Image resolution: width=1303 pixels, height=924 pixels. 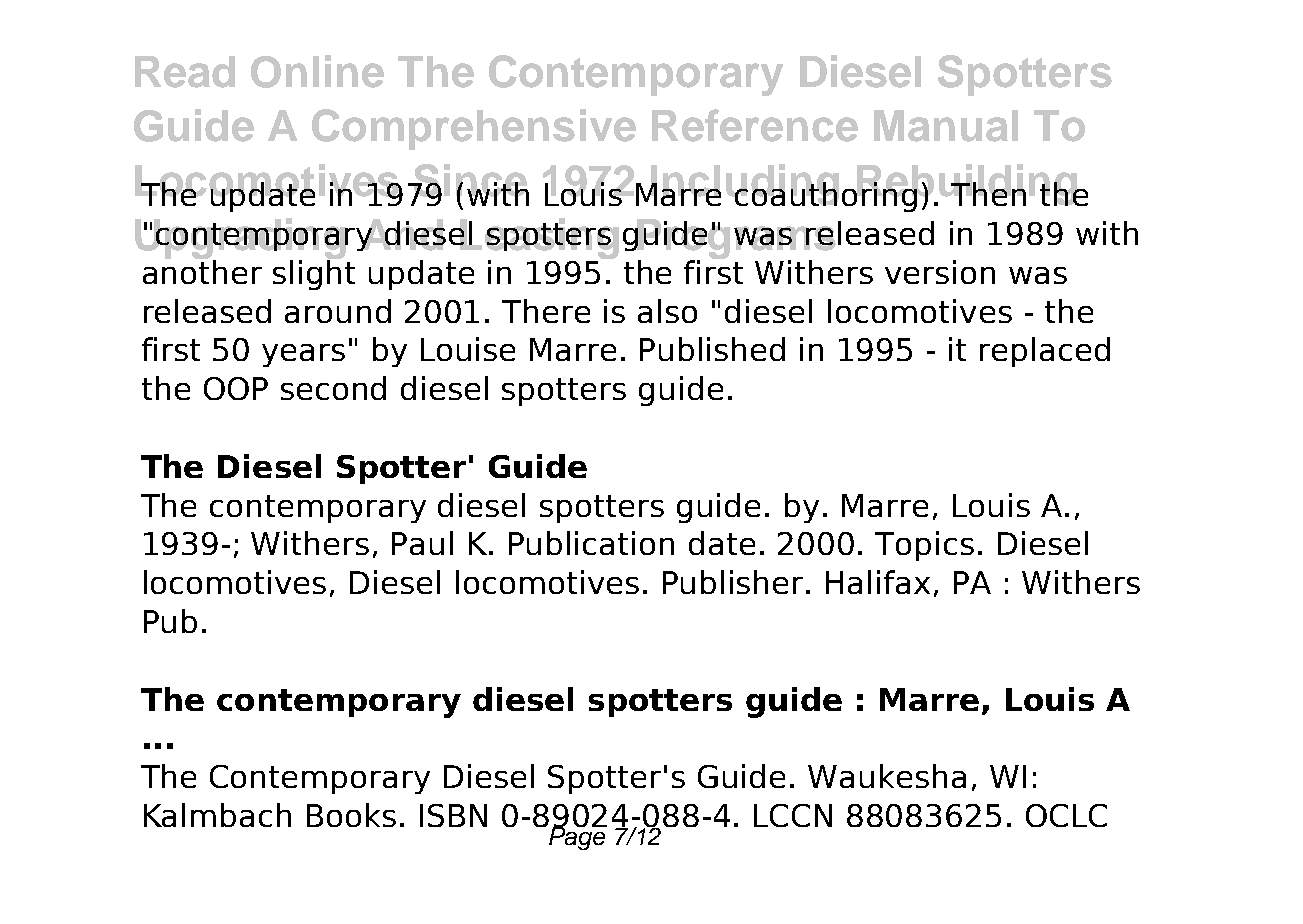 What do you see at coordinates (946, 126) in the document?
I see `Manual` at bounding box center [946, 126].
